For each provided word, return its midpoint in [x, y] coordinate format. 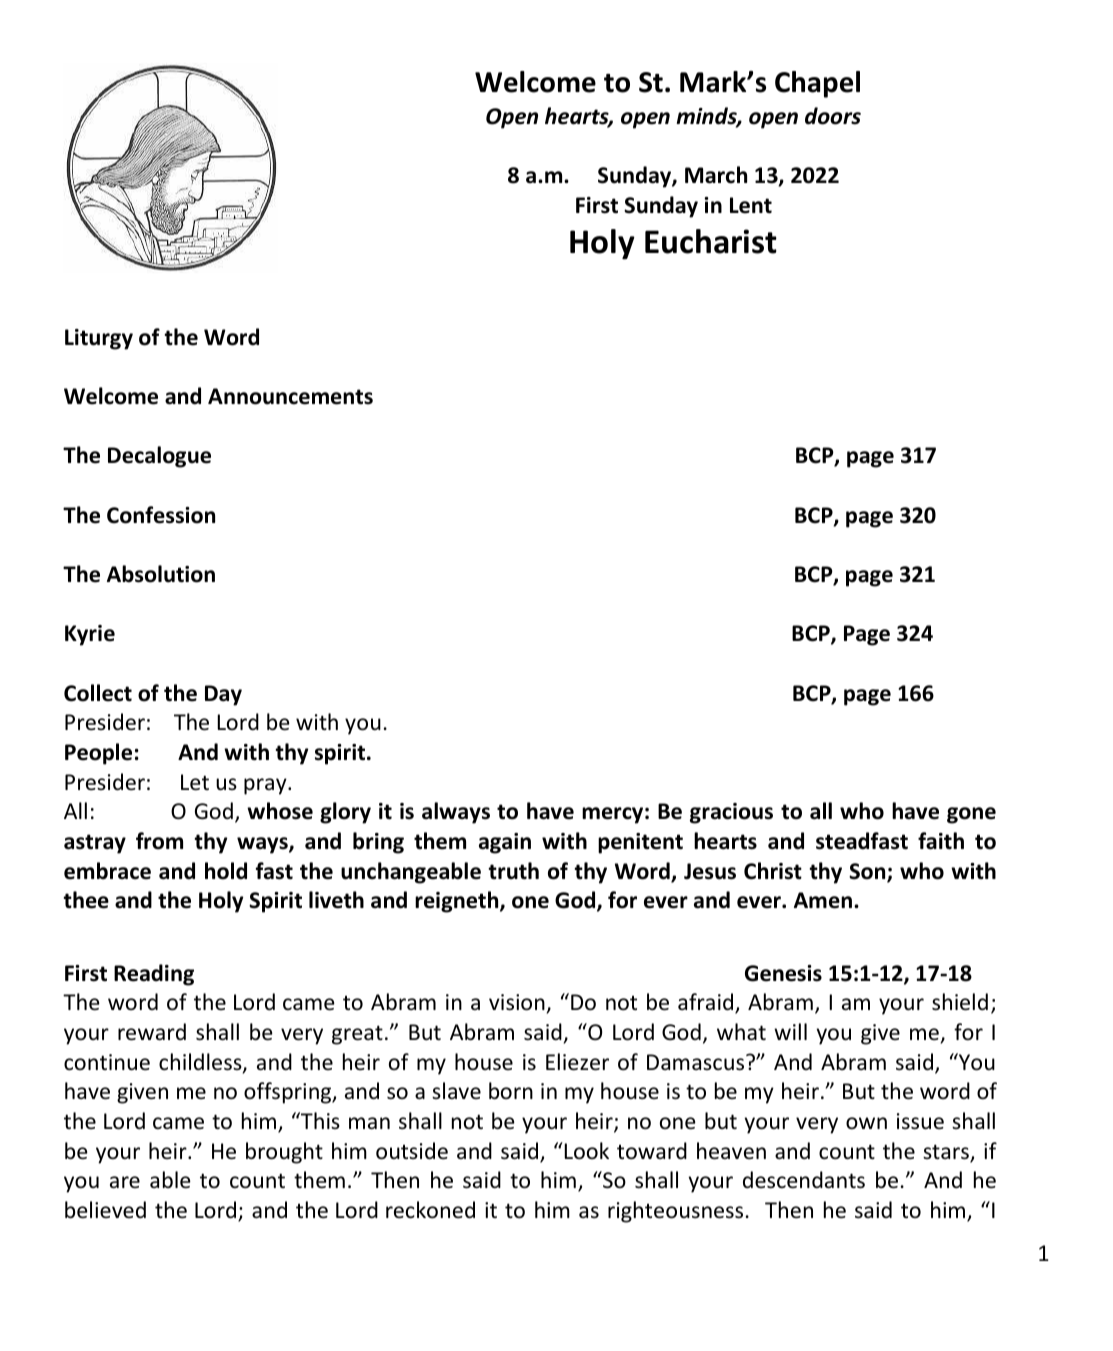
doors [833, 116]
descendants [804, 1180]
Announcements [290, 396]
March [716, 175]
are [125, 1182]
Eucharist [711, 241]
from [159, 841]
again [505, 843]
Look [585, 1151]
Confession [161, 515]
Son [868, 872]
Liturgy [99, 339]
